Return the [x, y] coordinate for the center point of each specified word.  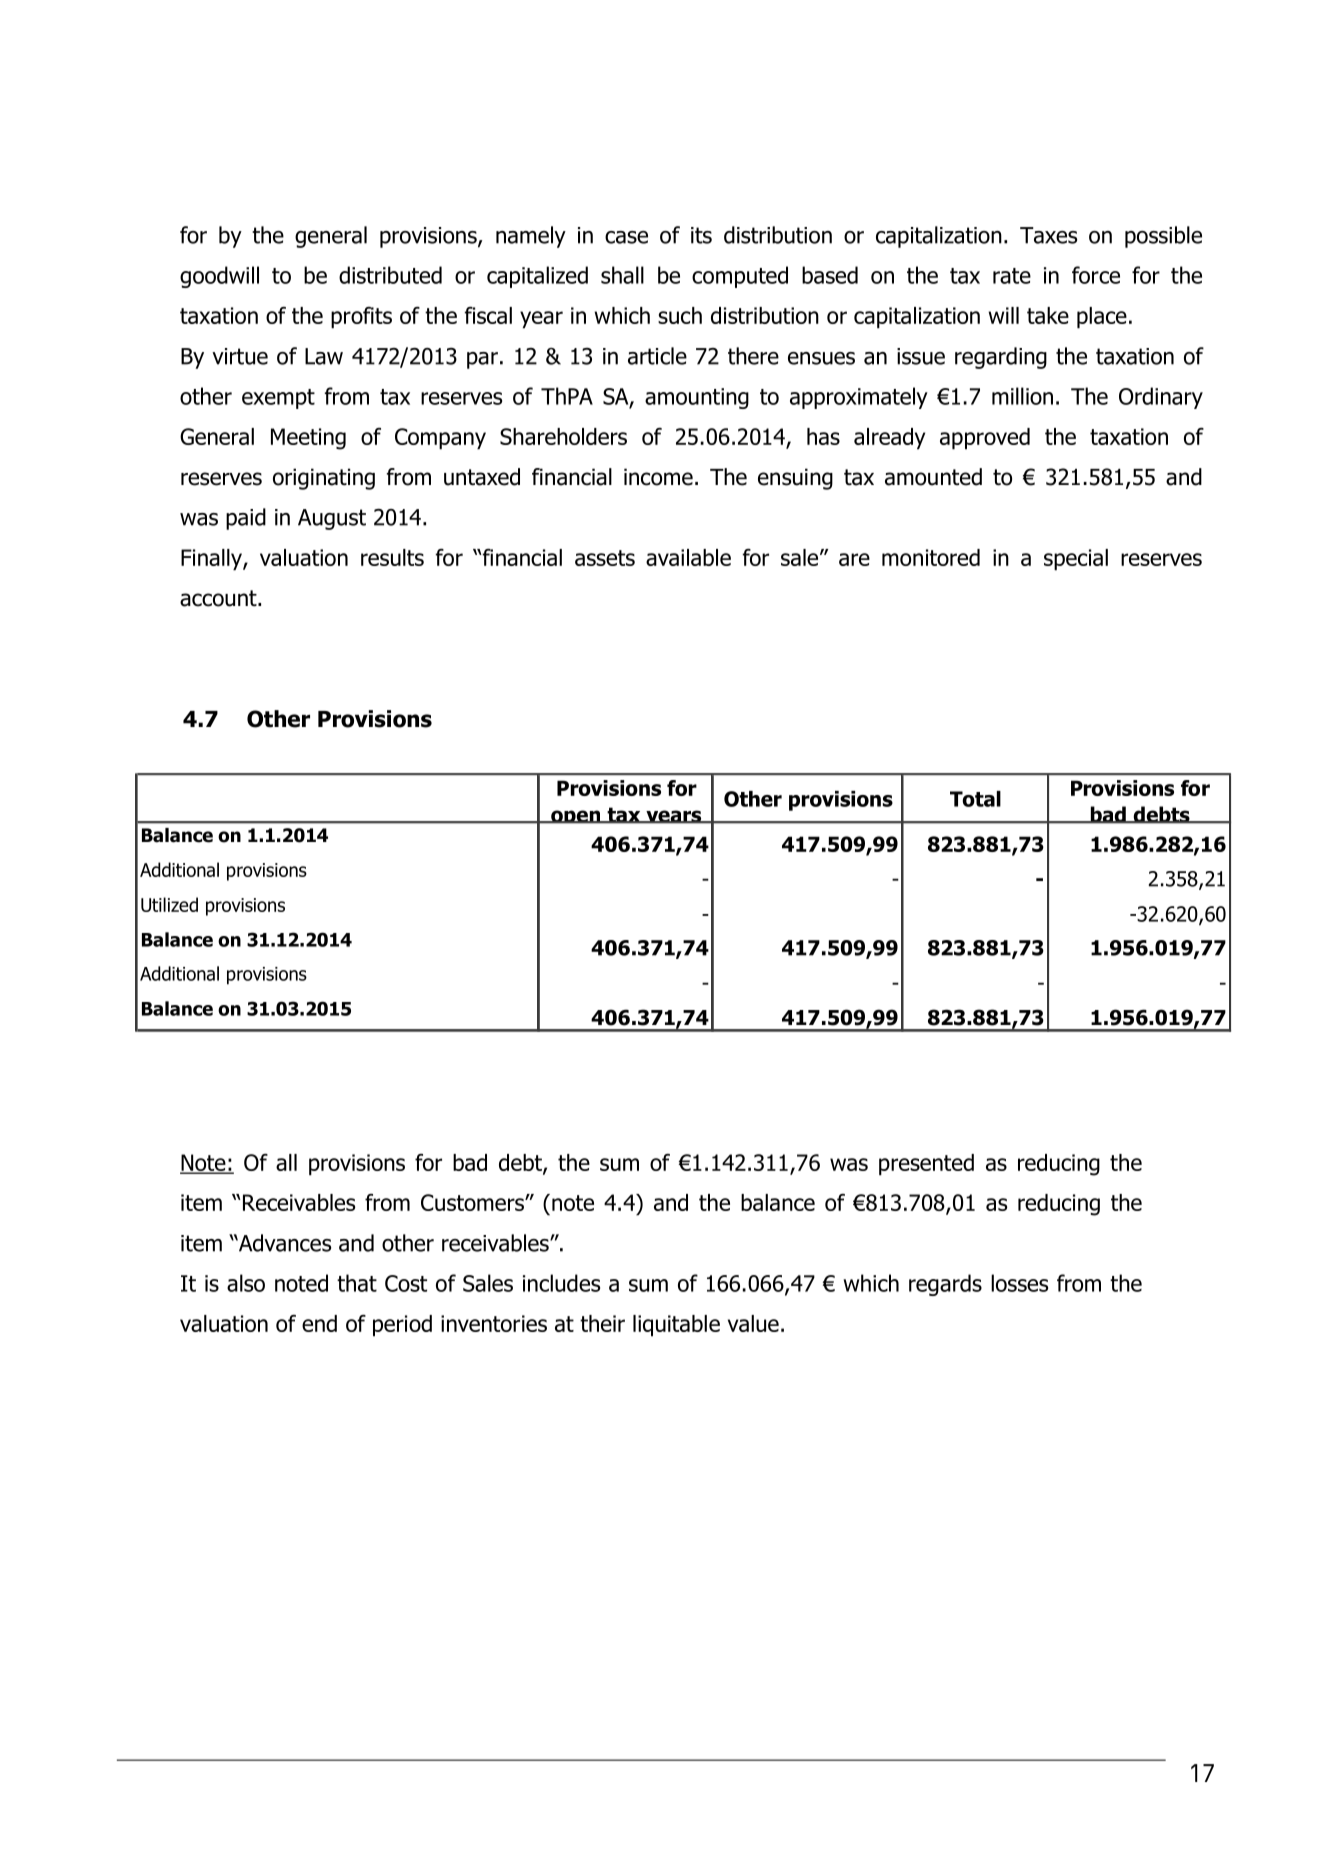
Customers [473, 1202]
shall [622, 275]
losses [1019, 1283]
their [602, 1323]
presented [926, 1165]
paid [246, 519]
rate [1012, 276]
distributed [390, 275]
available [688, 557]
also [246, 1283]
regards [945, 1285]
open [576, 817]
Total [975, 799]
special [1076, 560]
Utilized [169, 904]
